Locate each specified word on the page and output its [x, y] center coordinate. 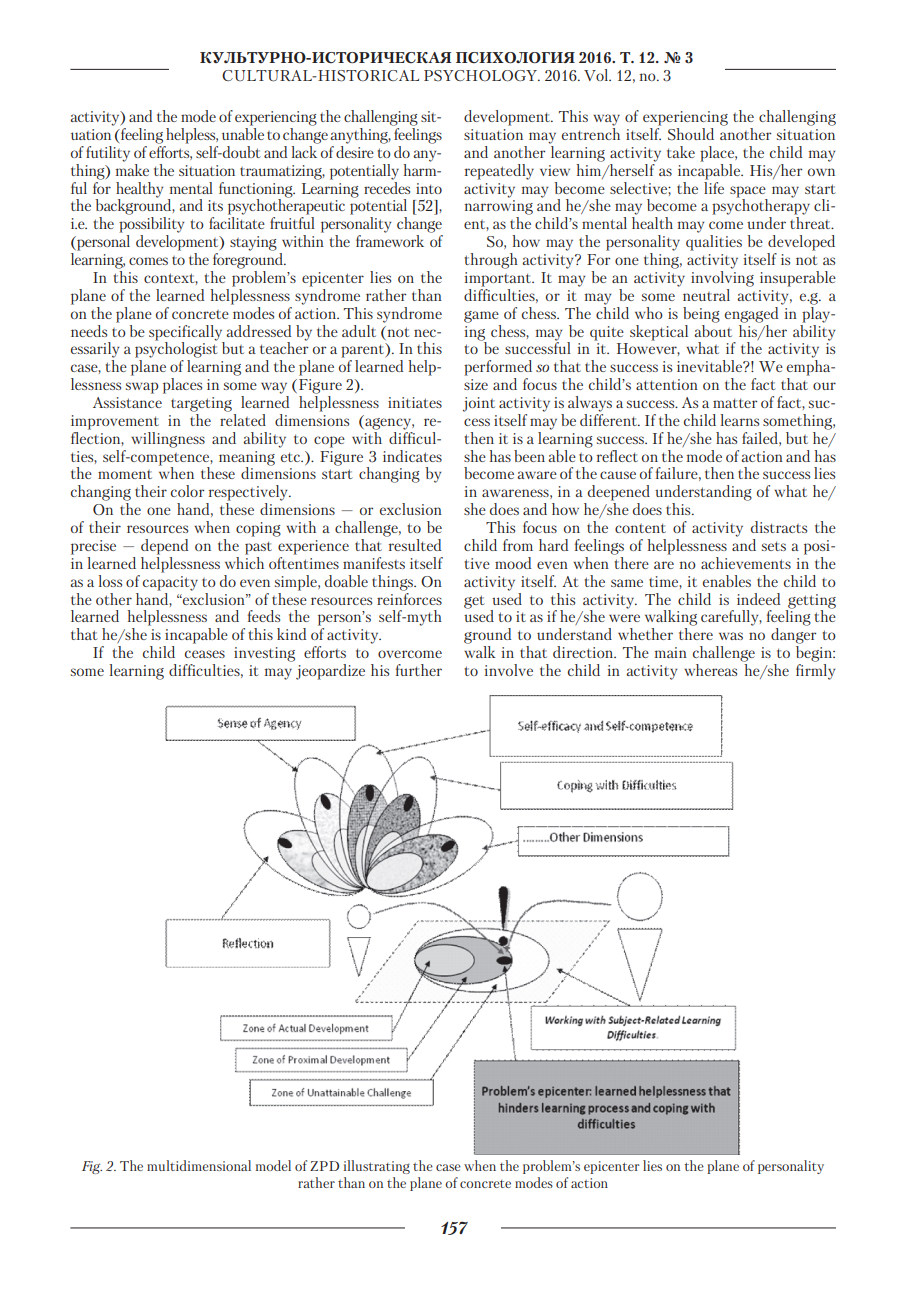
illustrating [377, 1167]
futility [108, 154]
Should [691, 134]
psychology [481, 75]
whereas [710, 670]
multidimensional [199, 1165]
